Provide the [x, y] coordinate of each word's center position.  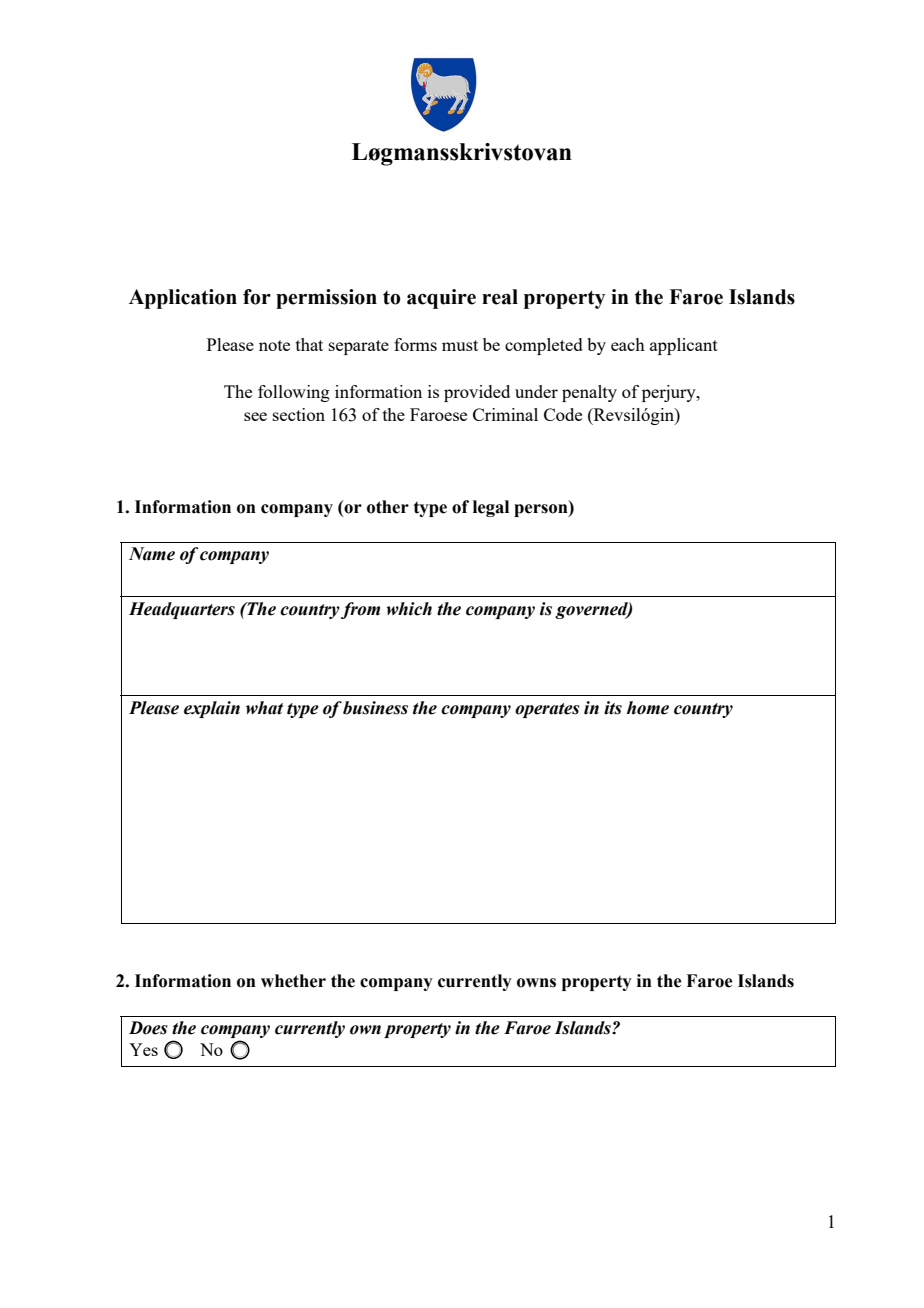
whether [293, 981]
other [388, 507]
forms [415, 344]
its [613, 708]
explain [212, 709]
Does [148, 1028]
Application [183, 299]
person [542, 510]
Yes [143, 1049]
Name [152, 554]
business [375, 708]
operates [547, 710]
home [648, 708]
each [628, 344]
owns [536, 983]
